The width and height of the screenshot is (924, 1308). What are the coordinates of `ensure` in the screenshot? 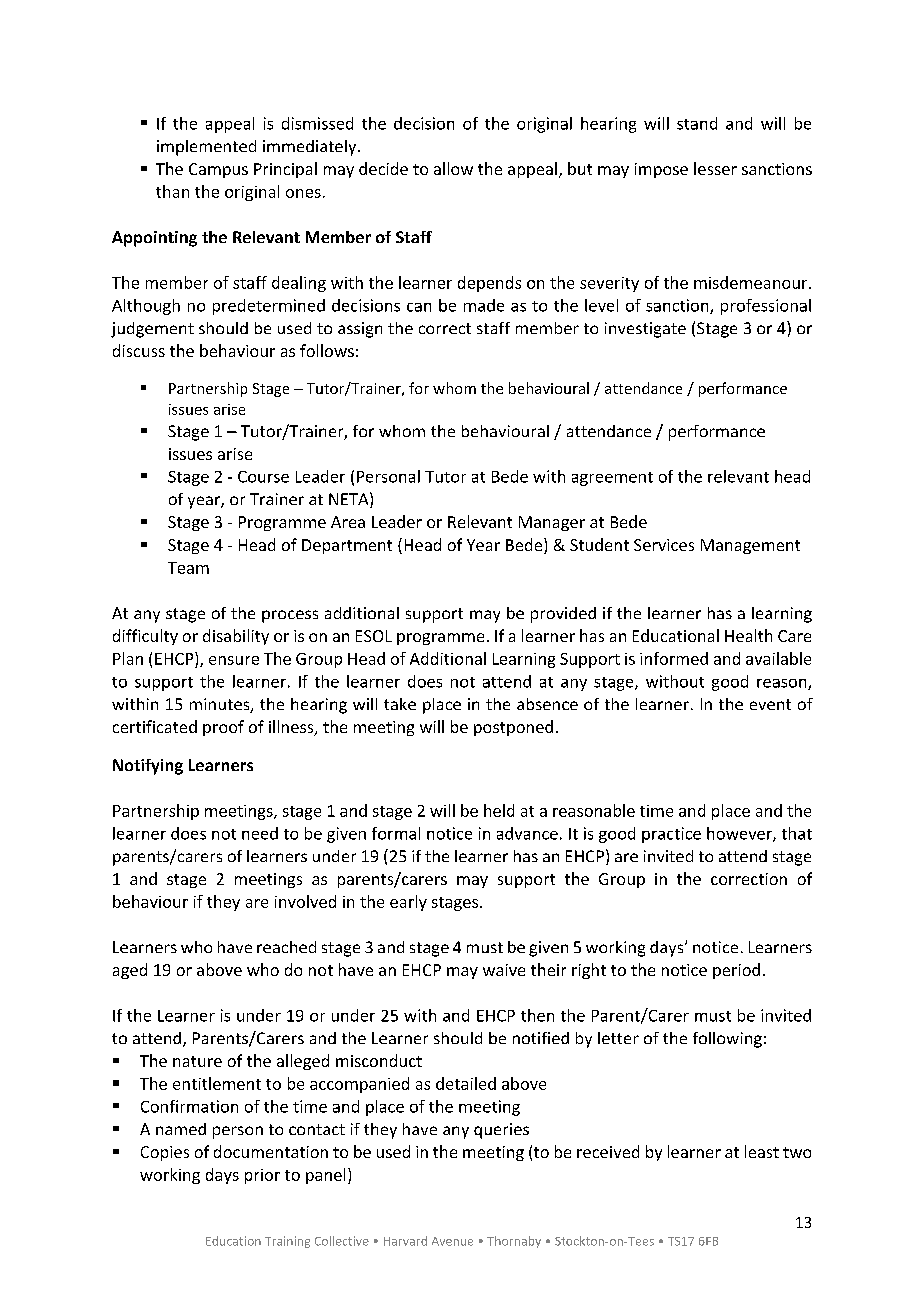 It's located at (234, 660).
